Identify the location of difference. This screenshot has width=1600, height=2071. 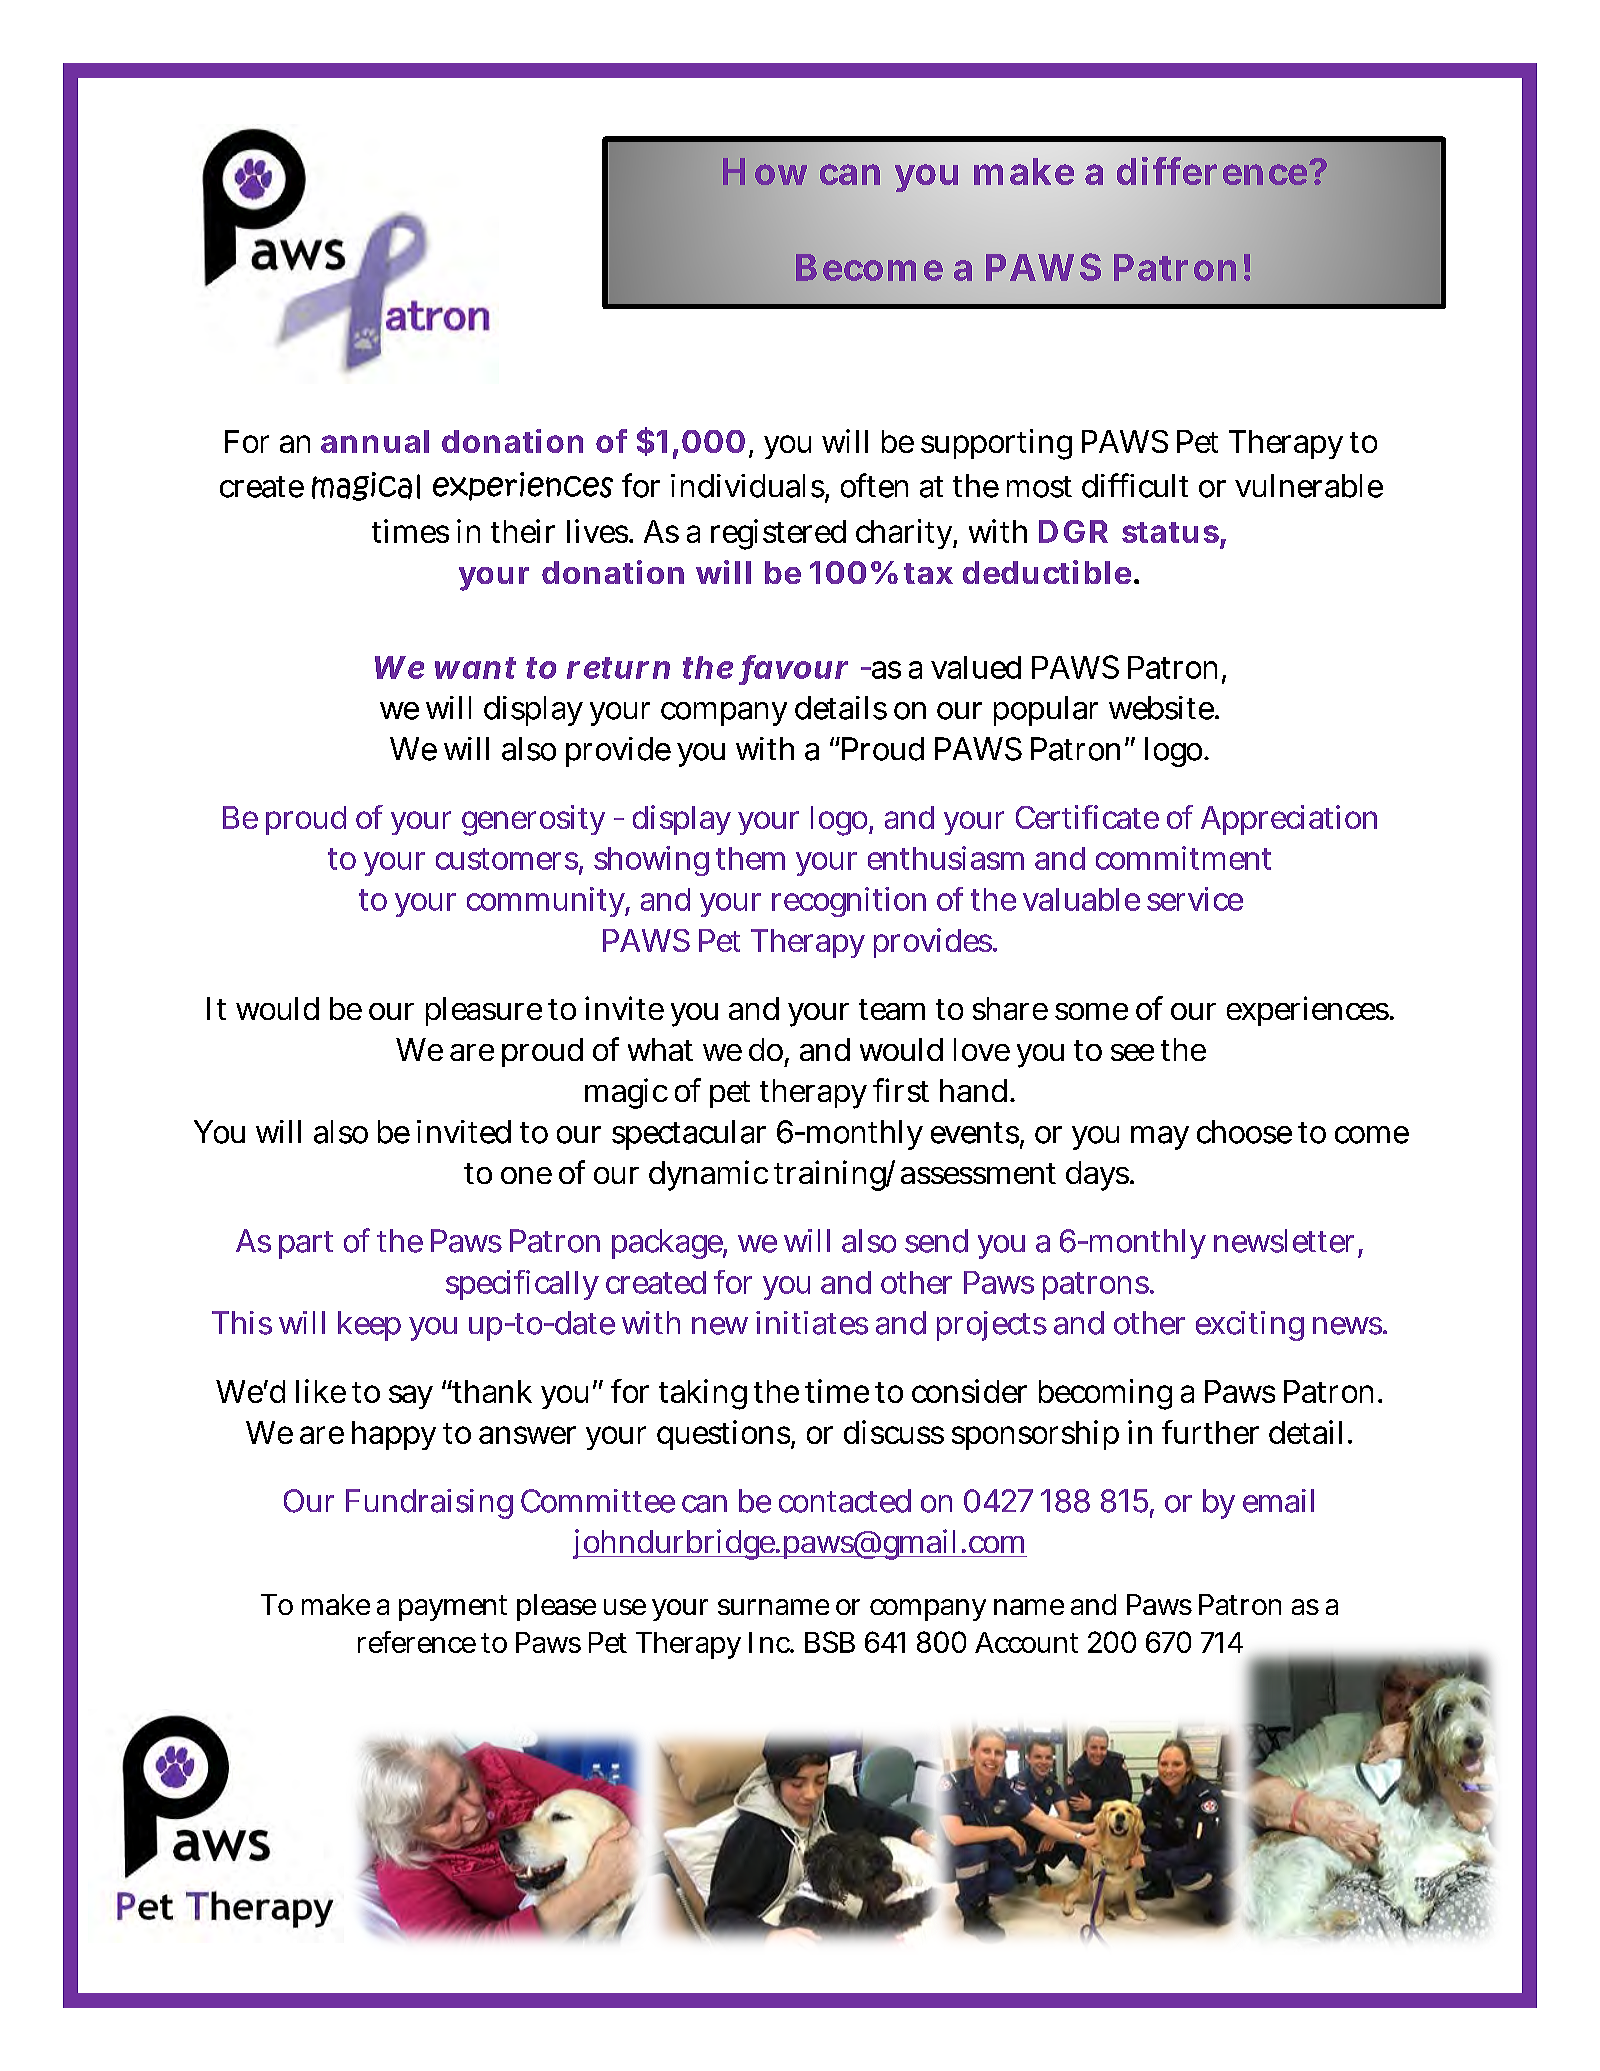
(1212, 171).
